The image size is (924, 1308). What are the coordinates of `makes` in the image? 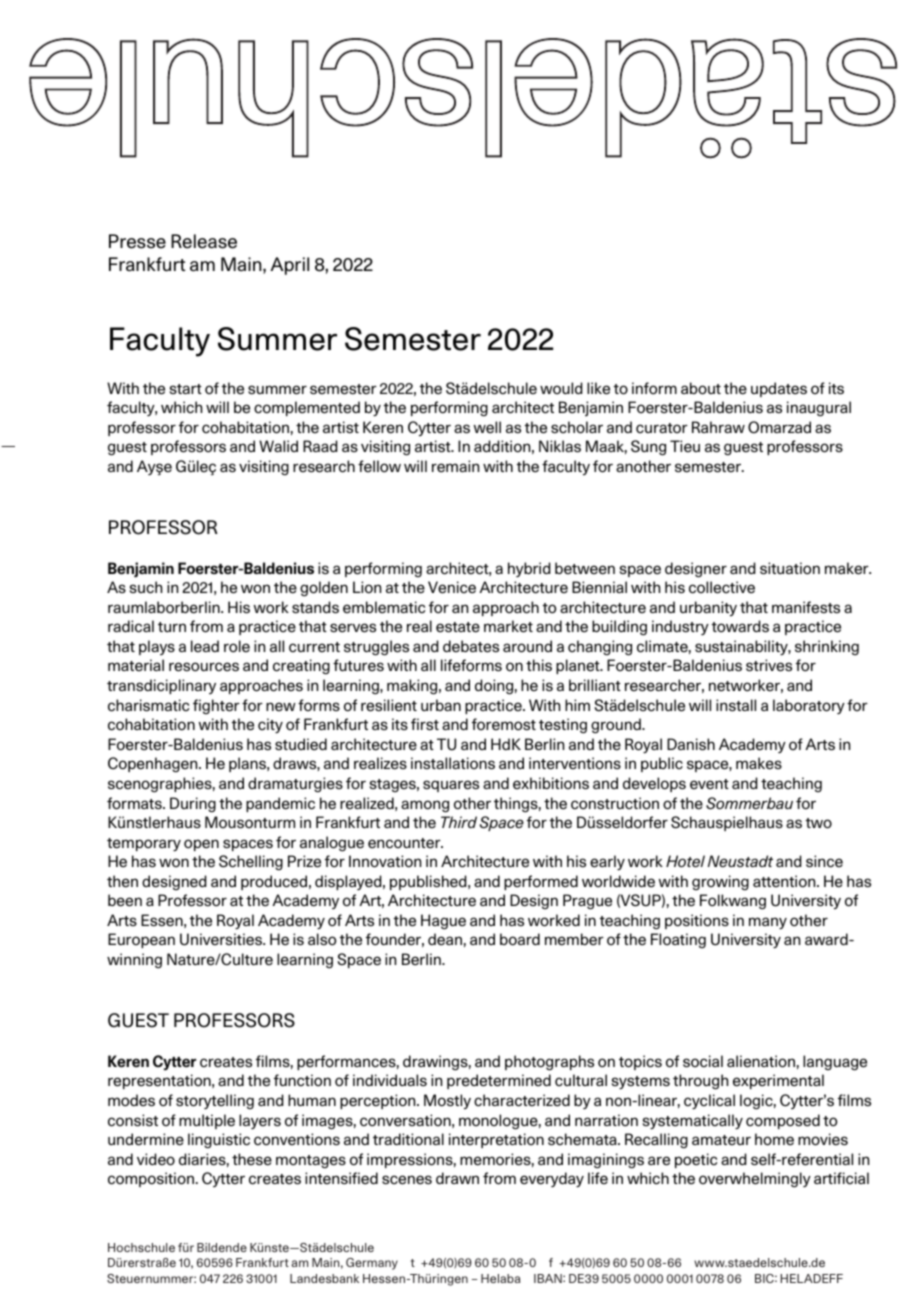 It's located at (759, 763).
